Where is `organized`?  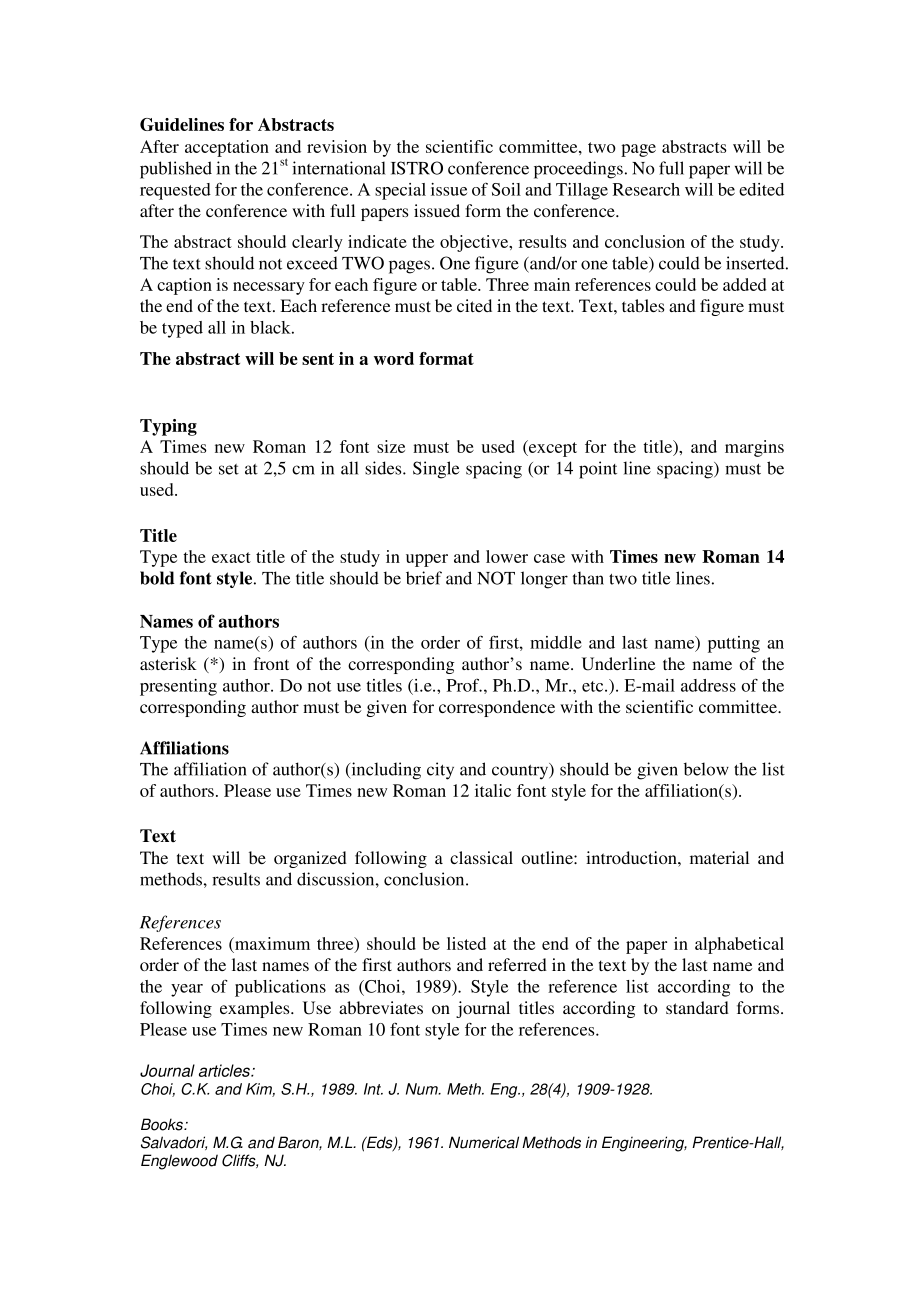
organized is located at coordinates (310, 859).
